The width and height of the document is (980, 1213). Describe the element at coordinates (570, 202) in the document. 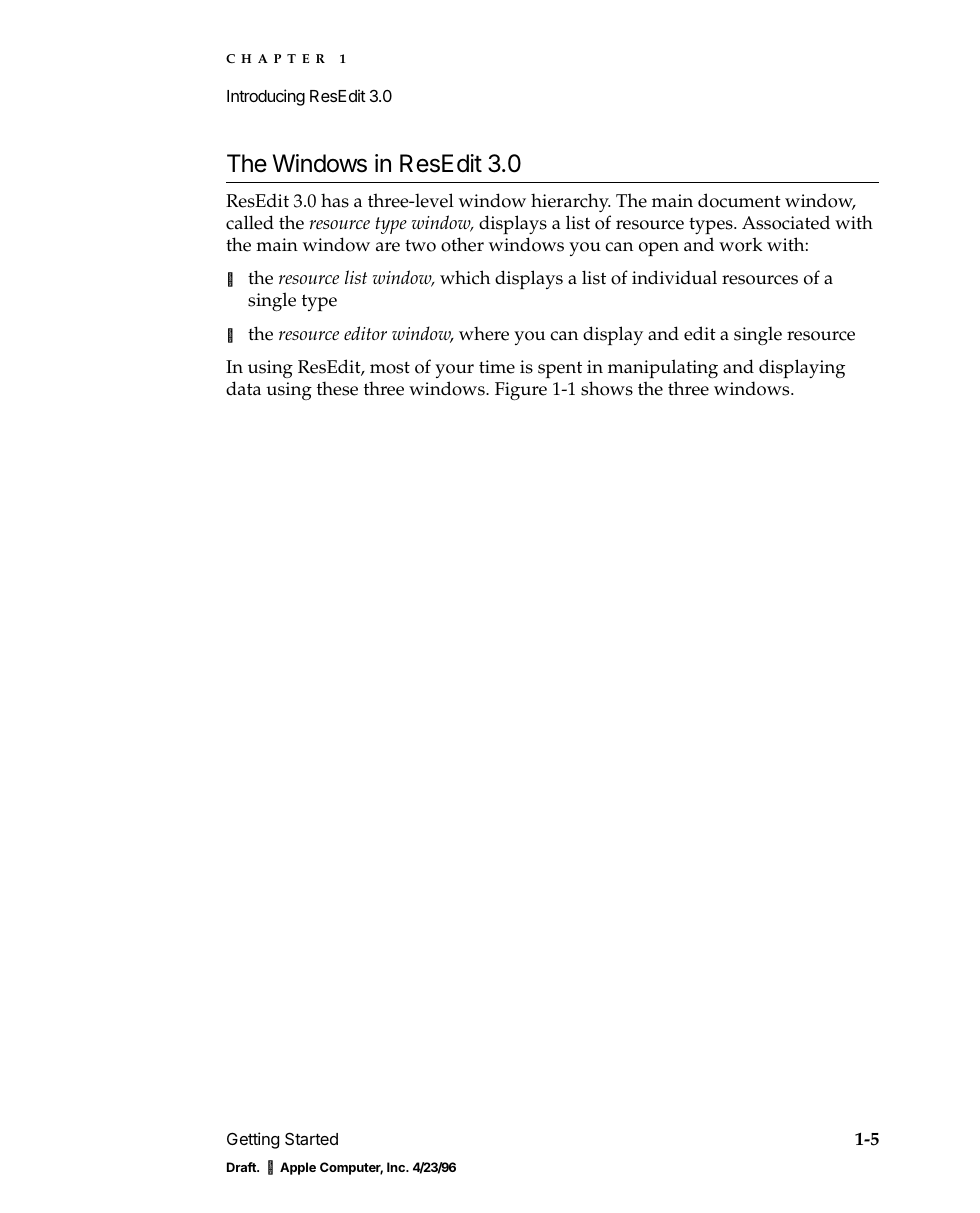

I see `hierarchy` at that location.
